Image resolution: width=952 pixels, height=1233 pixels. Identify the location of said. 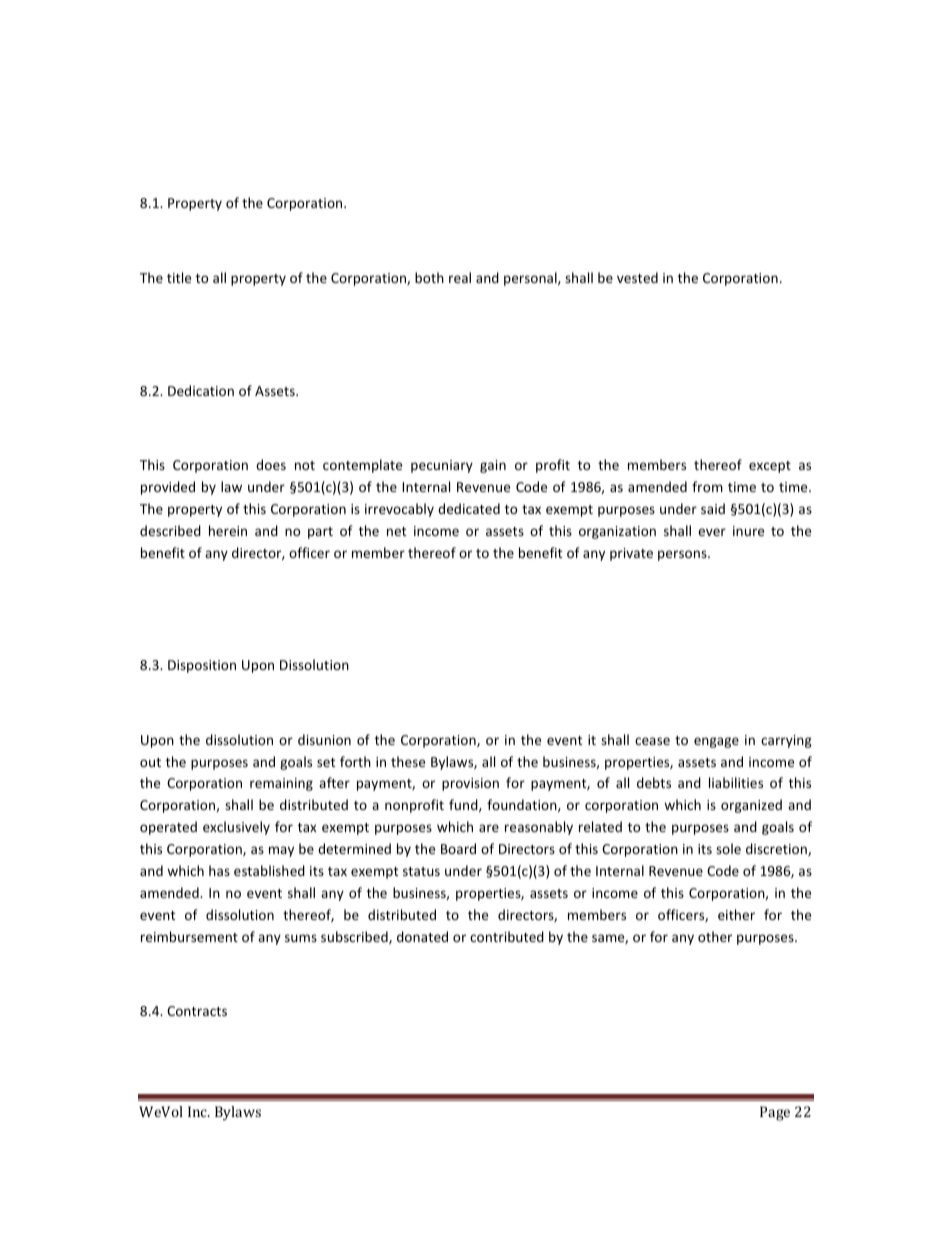
(713, 508).
